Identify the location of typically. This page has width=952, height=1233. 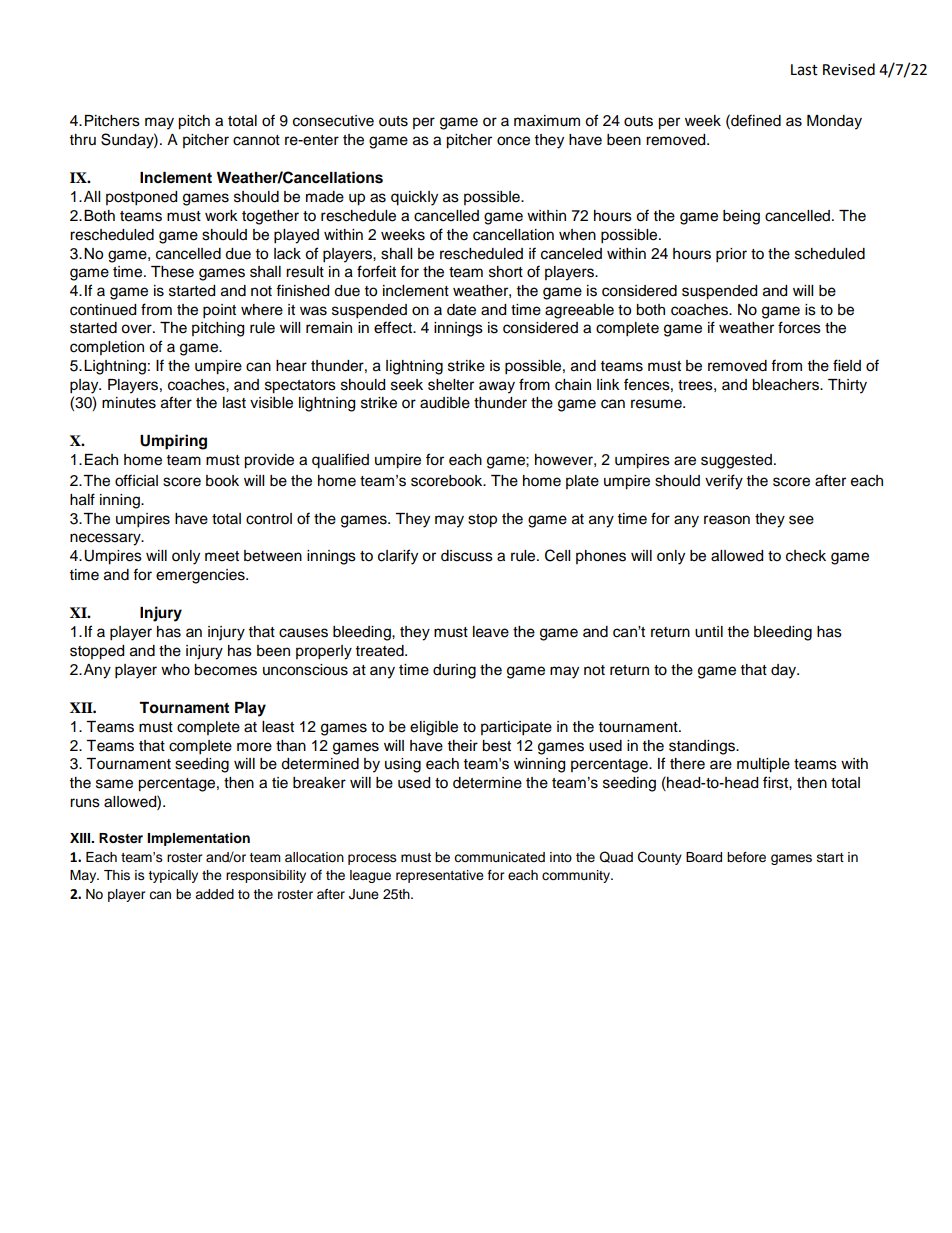
(173, 876).
